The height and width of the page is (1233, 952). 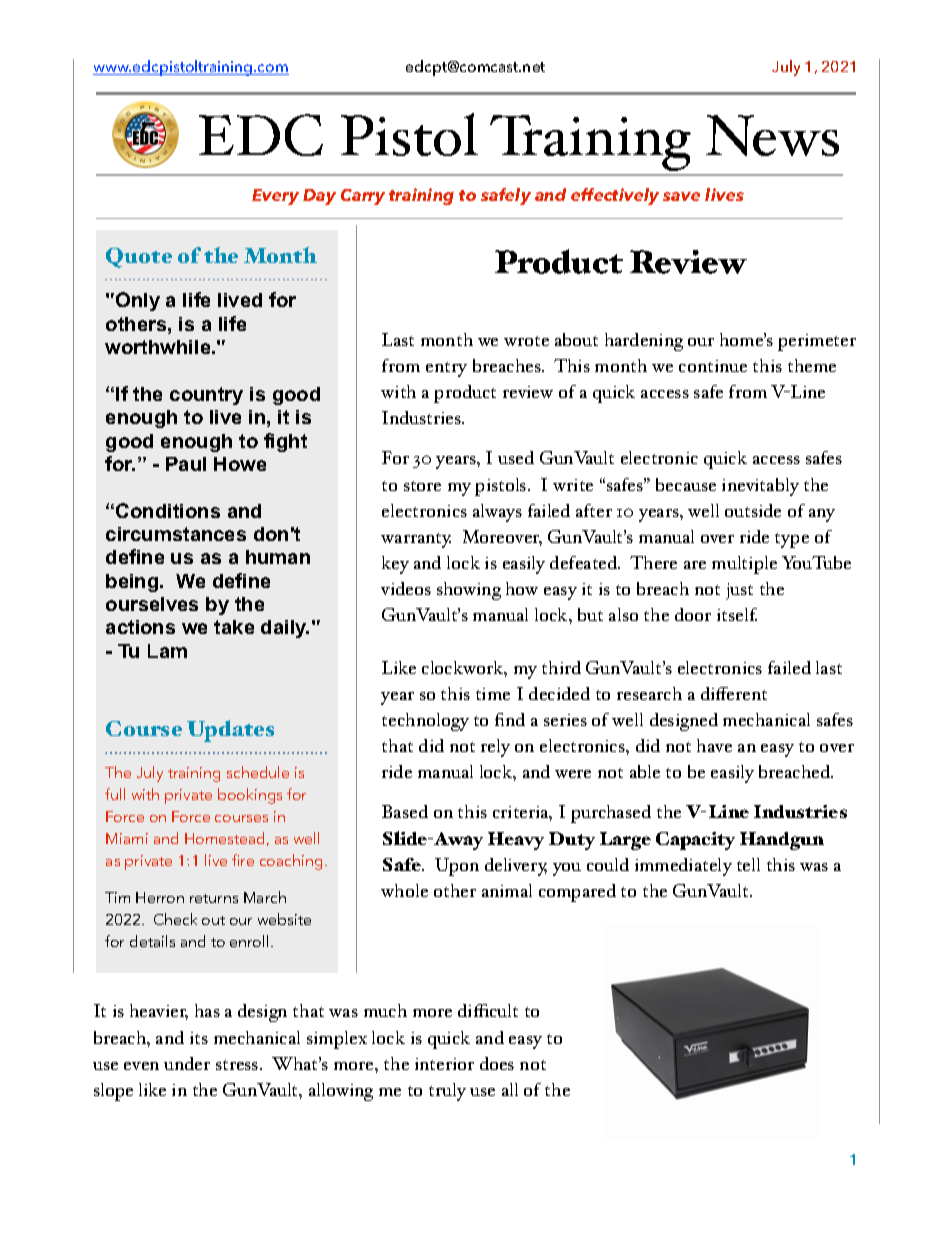 What do you see at coordinates (187, 1063) in the page?
I see `under` at bounding box center [187, 1063].
